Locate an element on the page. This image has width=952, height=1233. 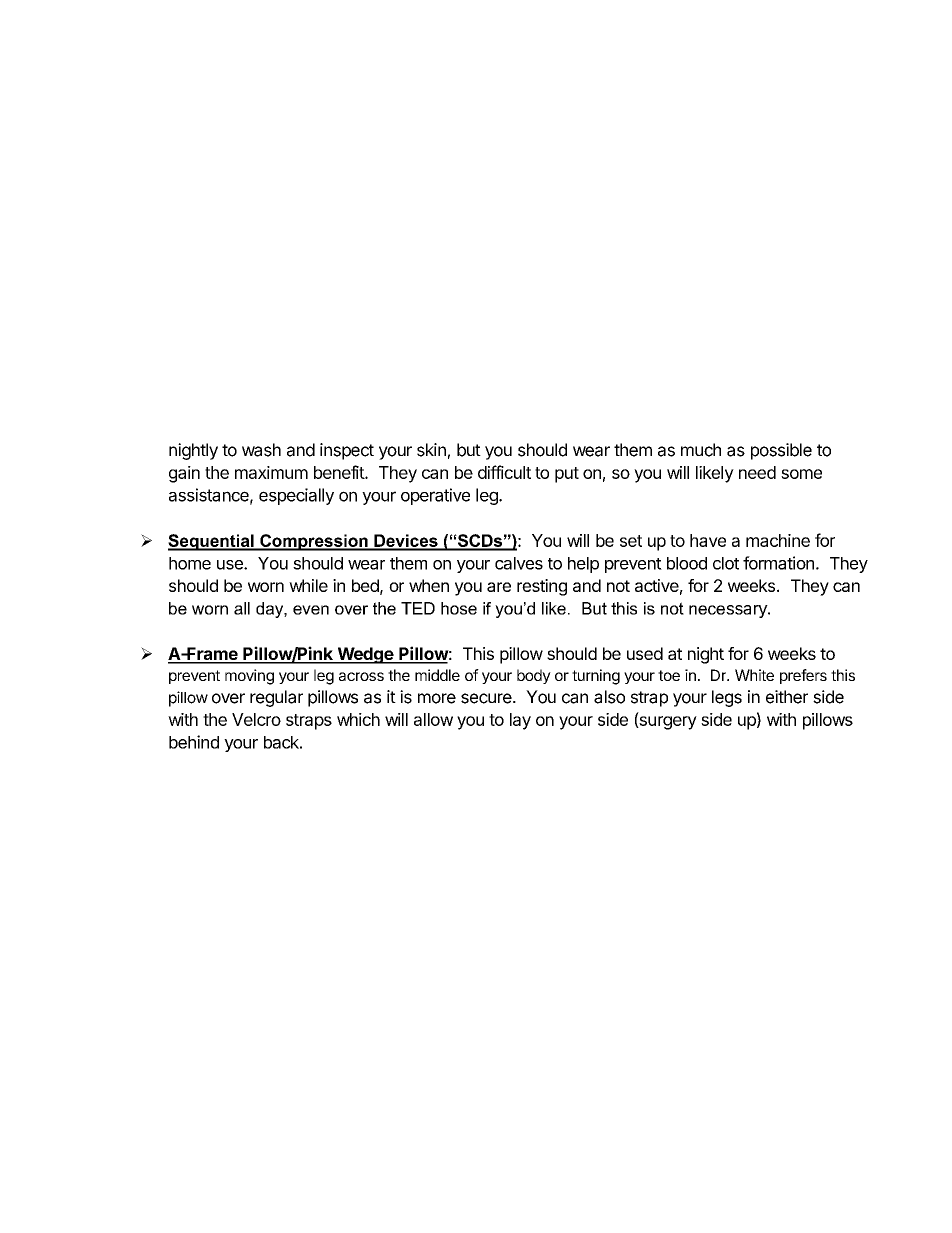
have is located at coordinates (708, 540).
